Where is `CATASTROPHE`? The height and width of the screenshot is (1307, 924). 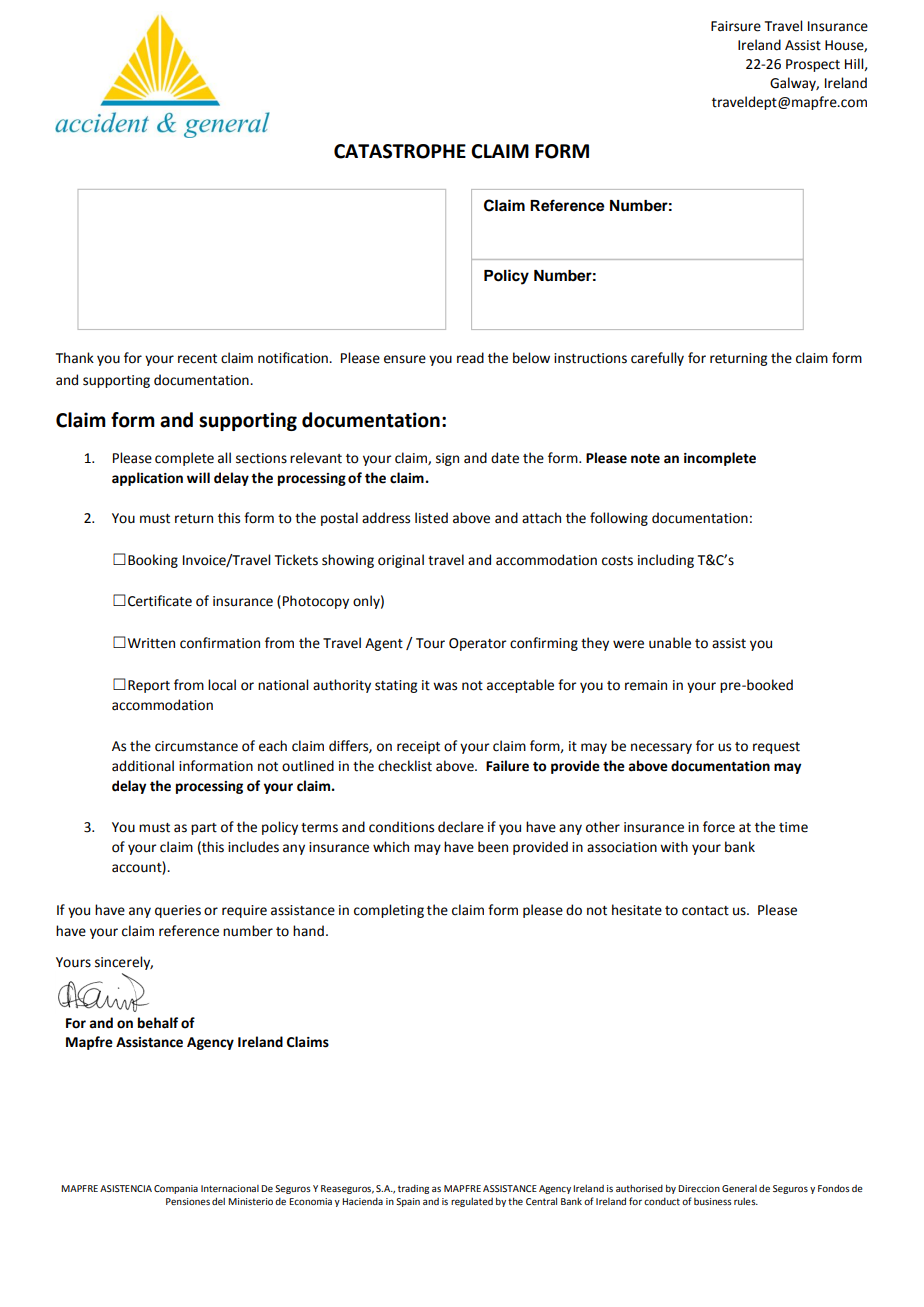
CATASTROPHE is located at coordinates (400, 151).
